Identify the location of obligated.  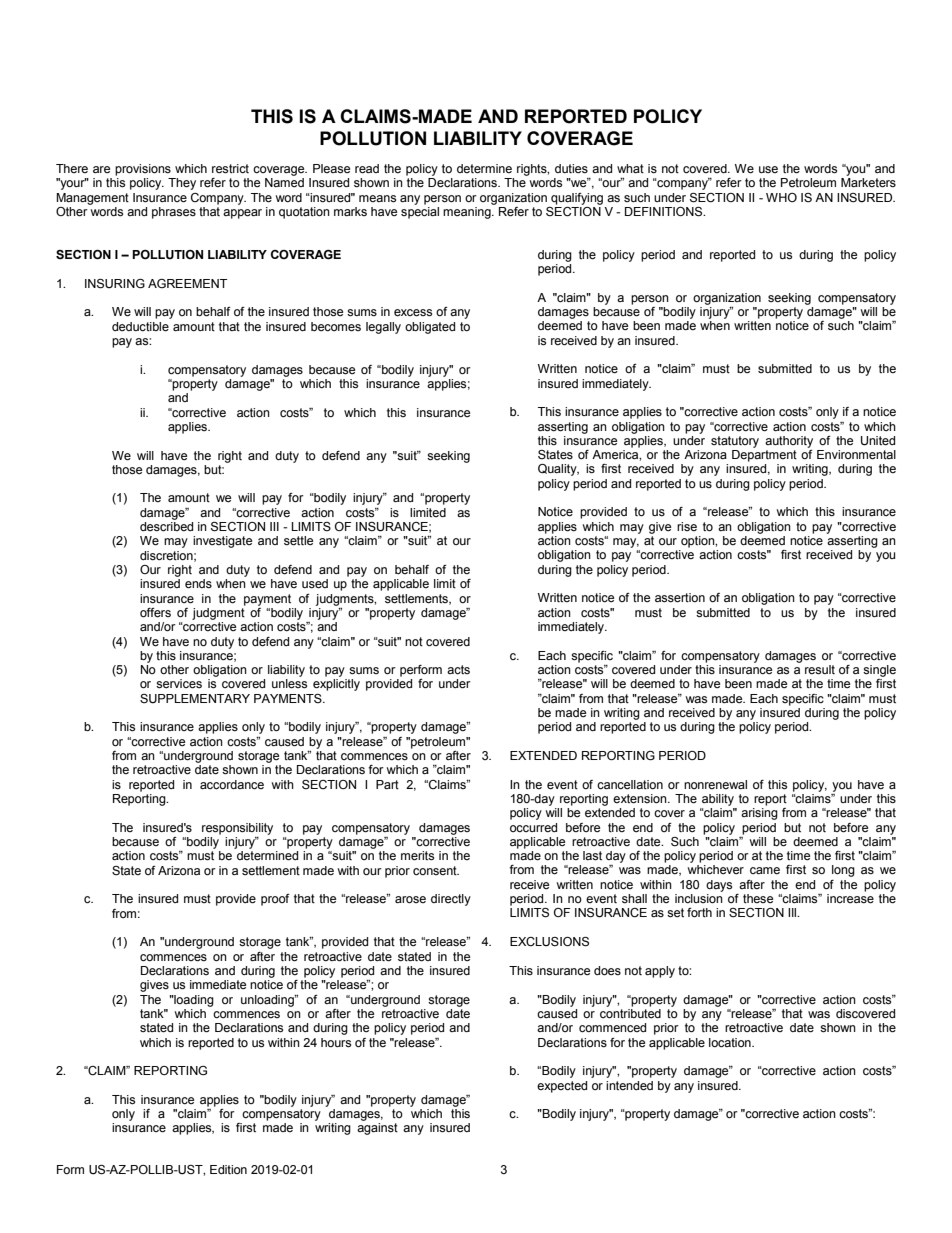
(430, 328).
